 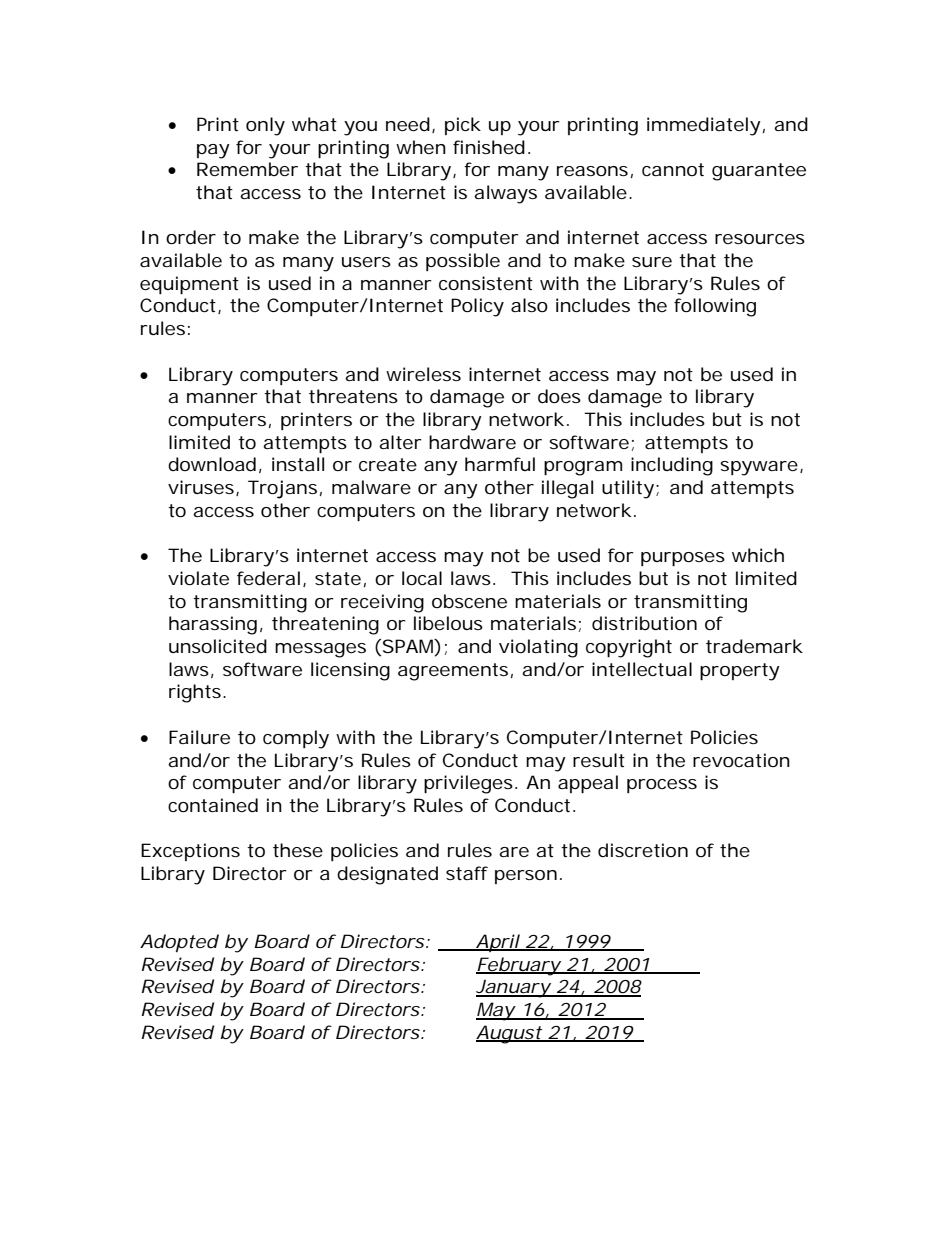 I want to click on federal, so click(x=268, y=578).
